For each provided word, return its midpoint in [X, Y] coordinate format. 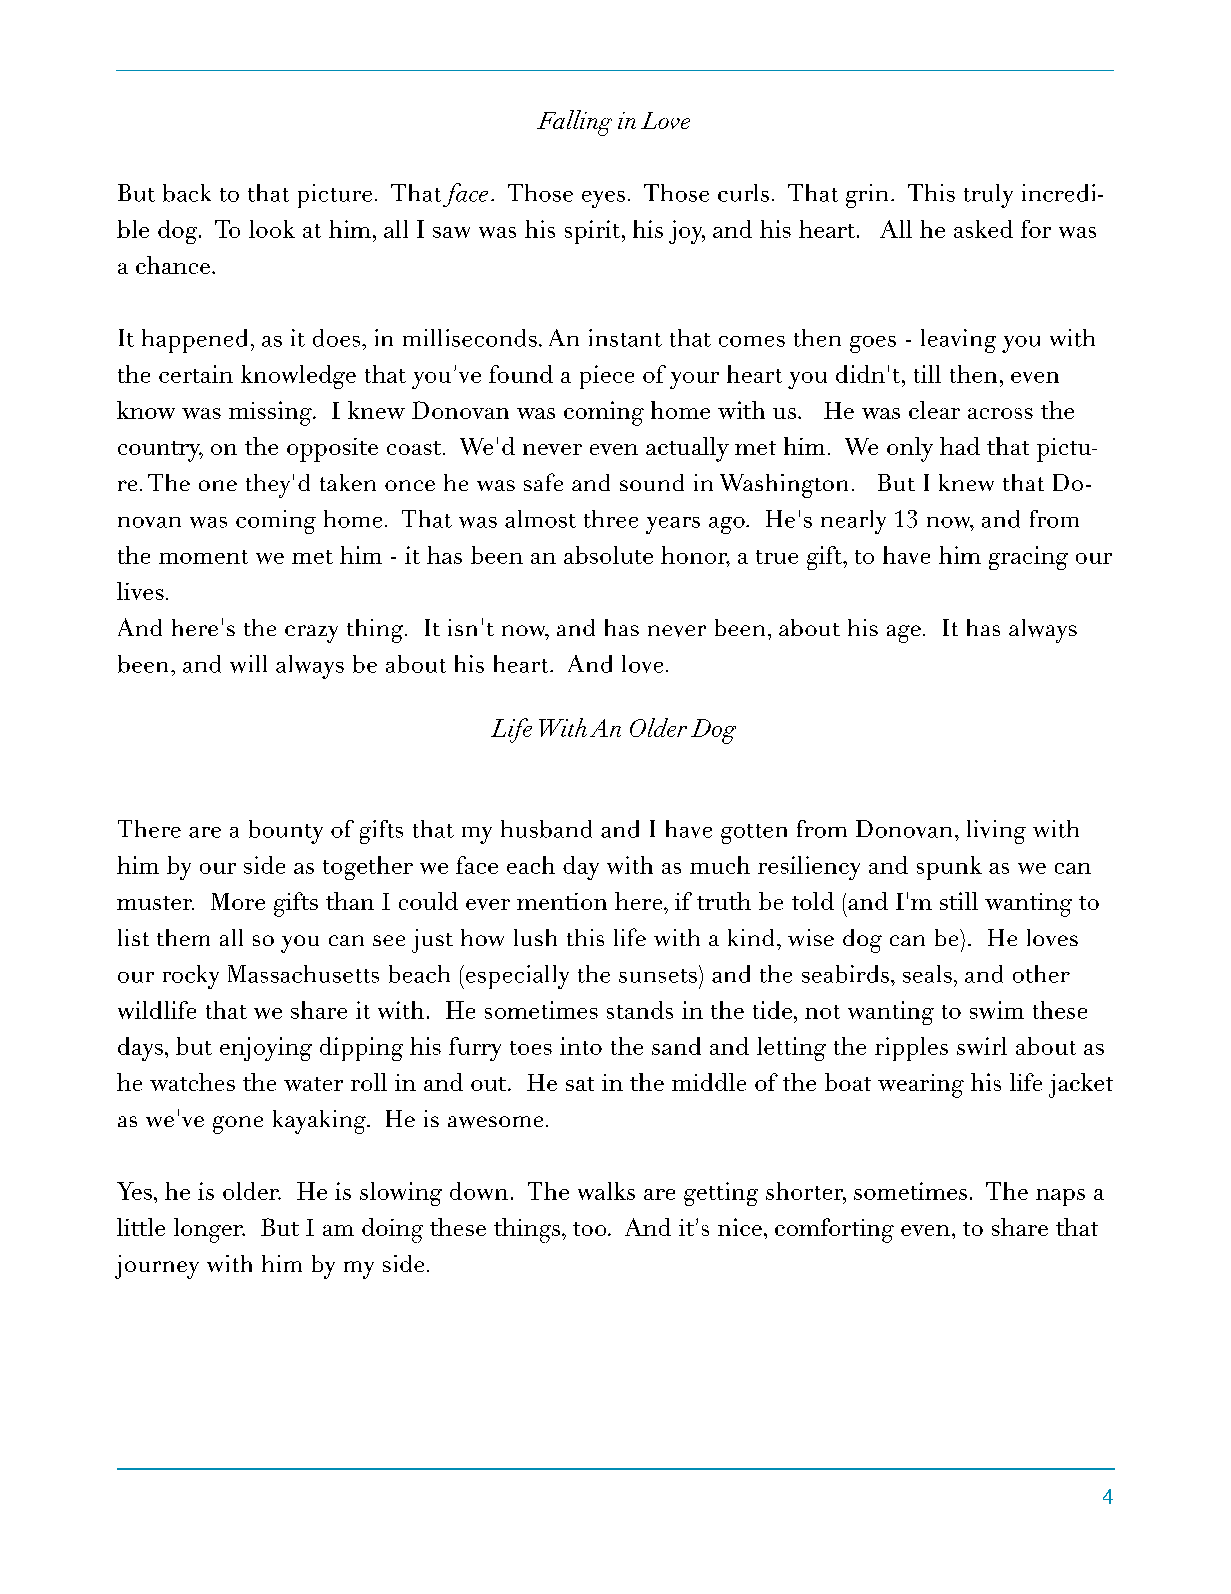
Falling [574, 123]
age [904, 634]
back [187, 193]
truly [988, 196]
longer [209, 1230]
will [248, 664]
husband [546, 829]
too [591, 1229]
